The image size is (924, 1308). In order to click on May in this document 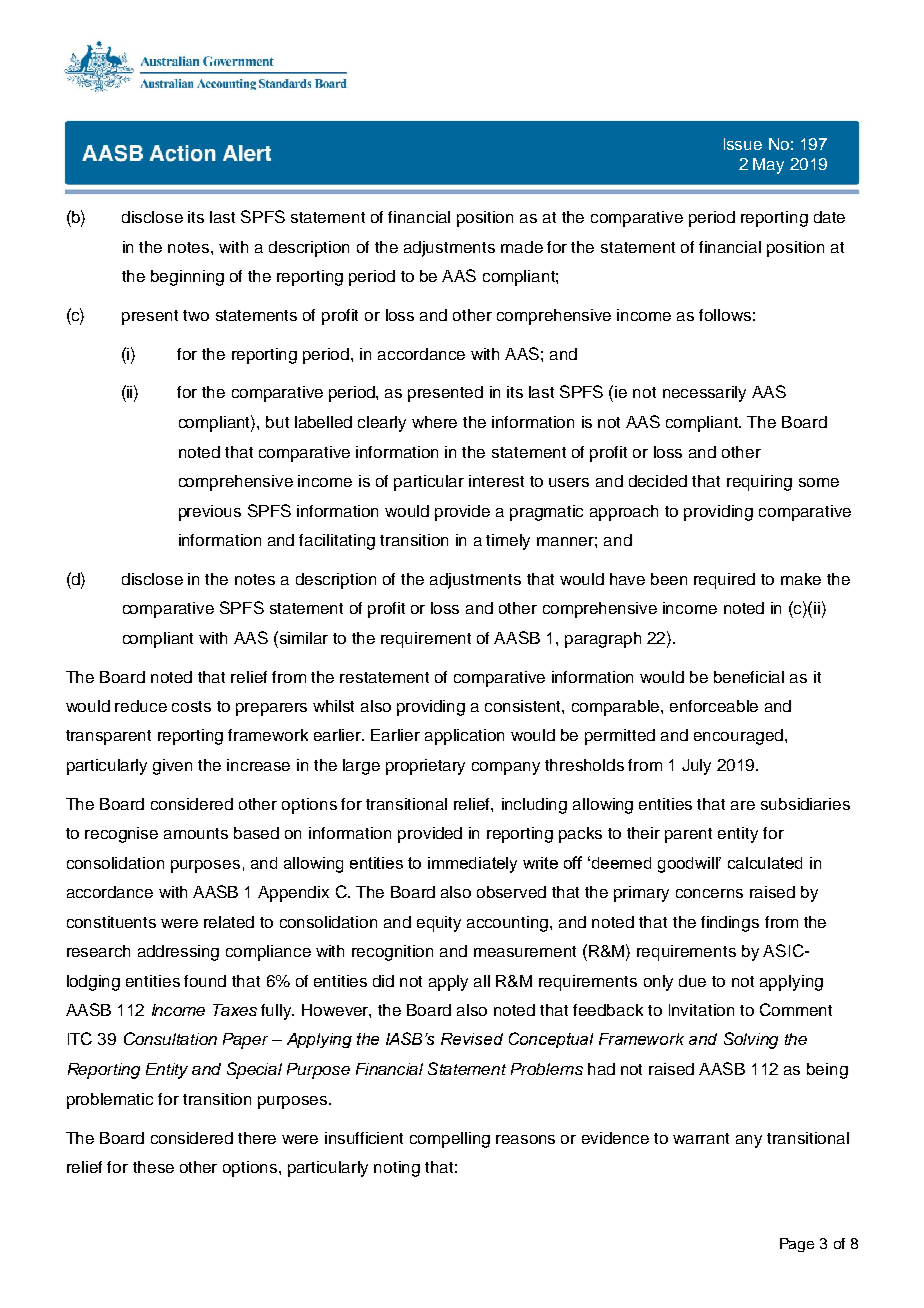, I will do `click(768, 166)`.
